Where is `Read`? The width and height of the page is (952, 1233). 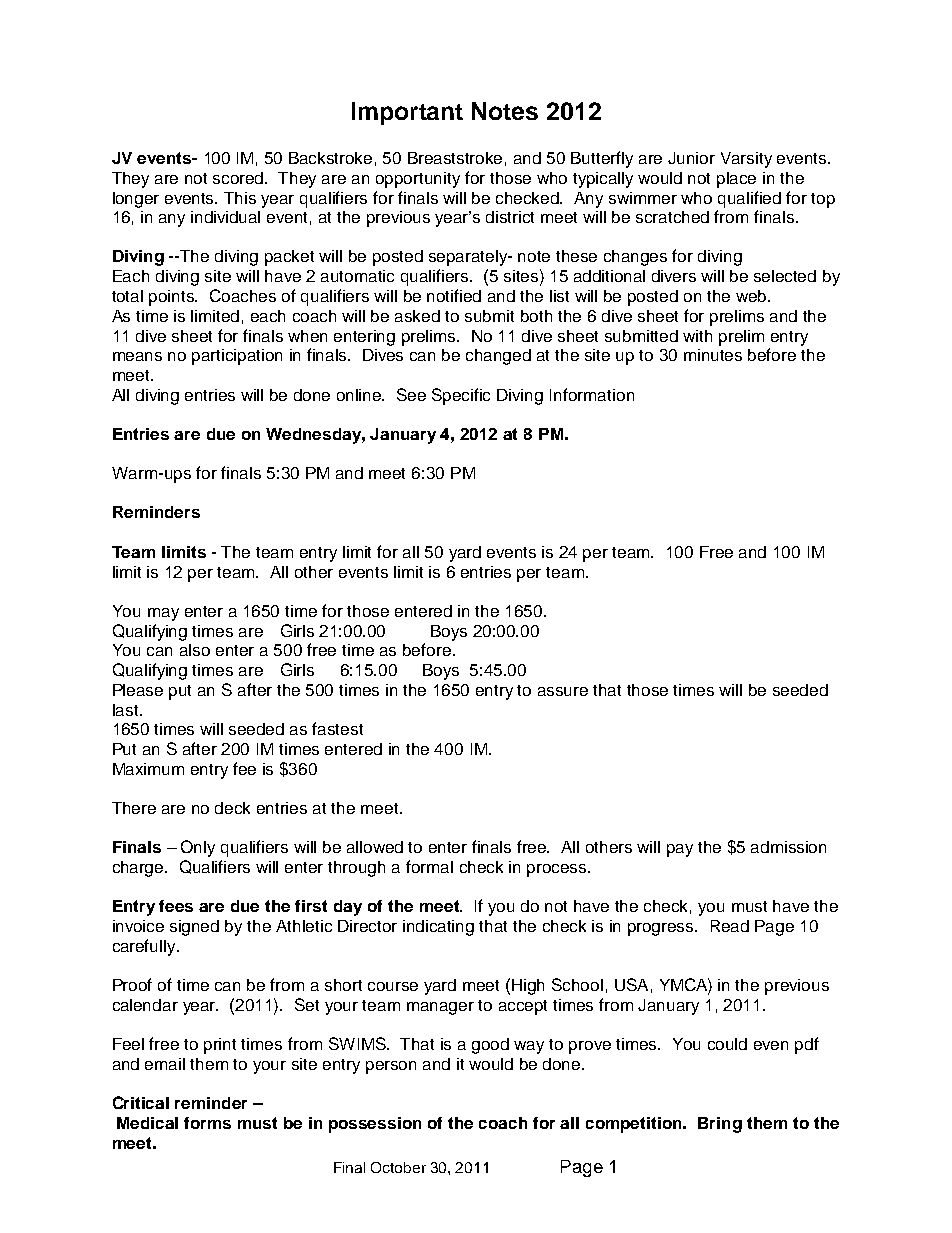 Read is located at coordinates (730, 926).
